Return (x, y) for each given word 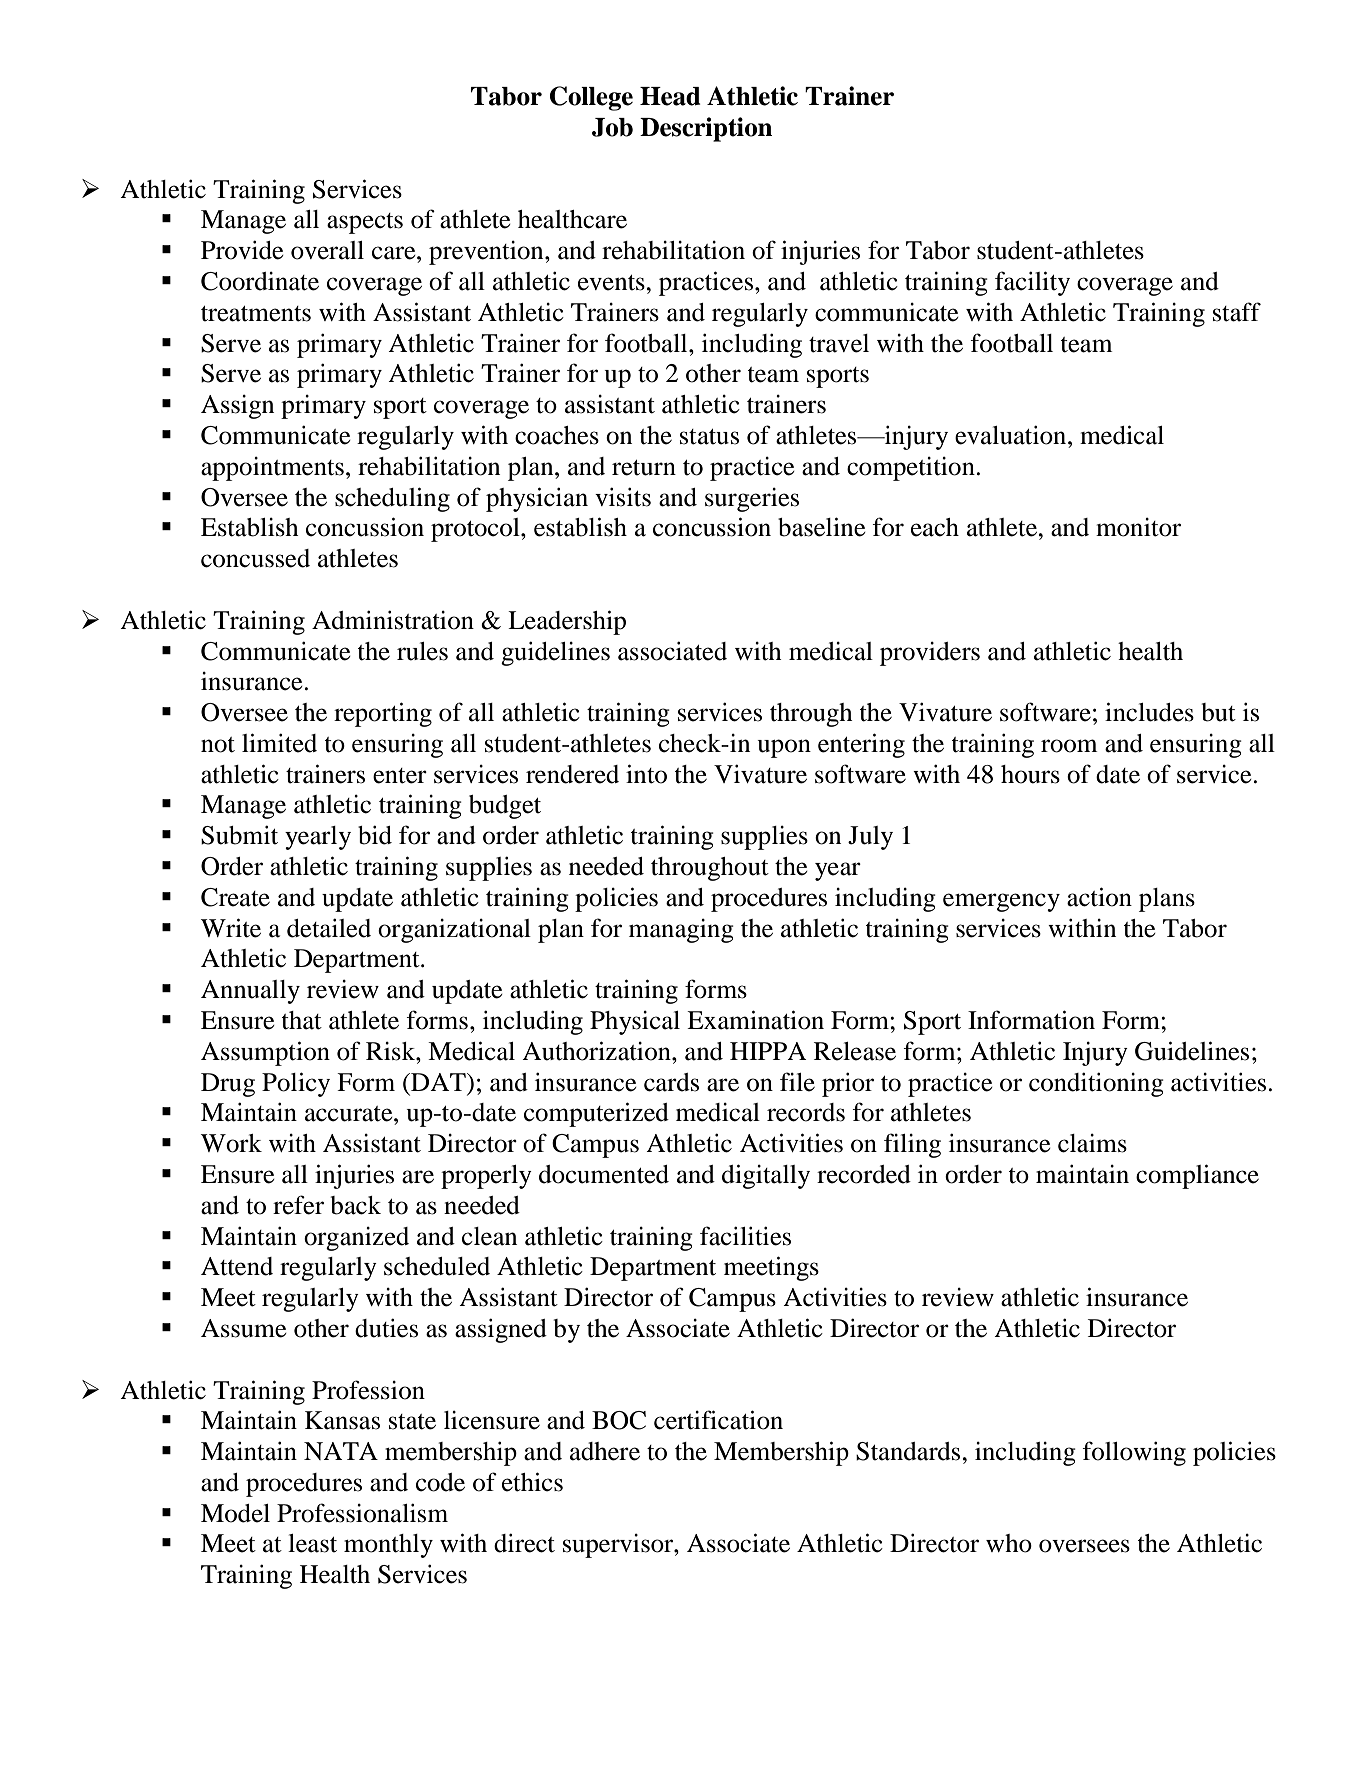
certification (718, 1420)
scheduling (392, 499)
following (1134, 1453)
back (355, 1205)
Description (706, 129)
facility (1032, 283)
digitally (766, 1176)
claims (1092, 1143)
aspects (365, 223)
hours (1030, 774)
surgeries (752, 500)
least (312, 1543)
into (646, 774)
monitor (1138, 527)
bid (375, 835)
